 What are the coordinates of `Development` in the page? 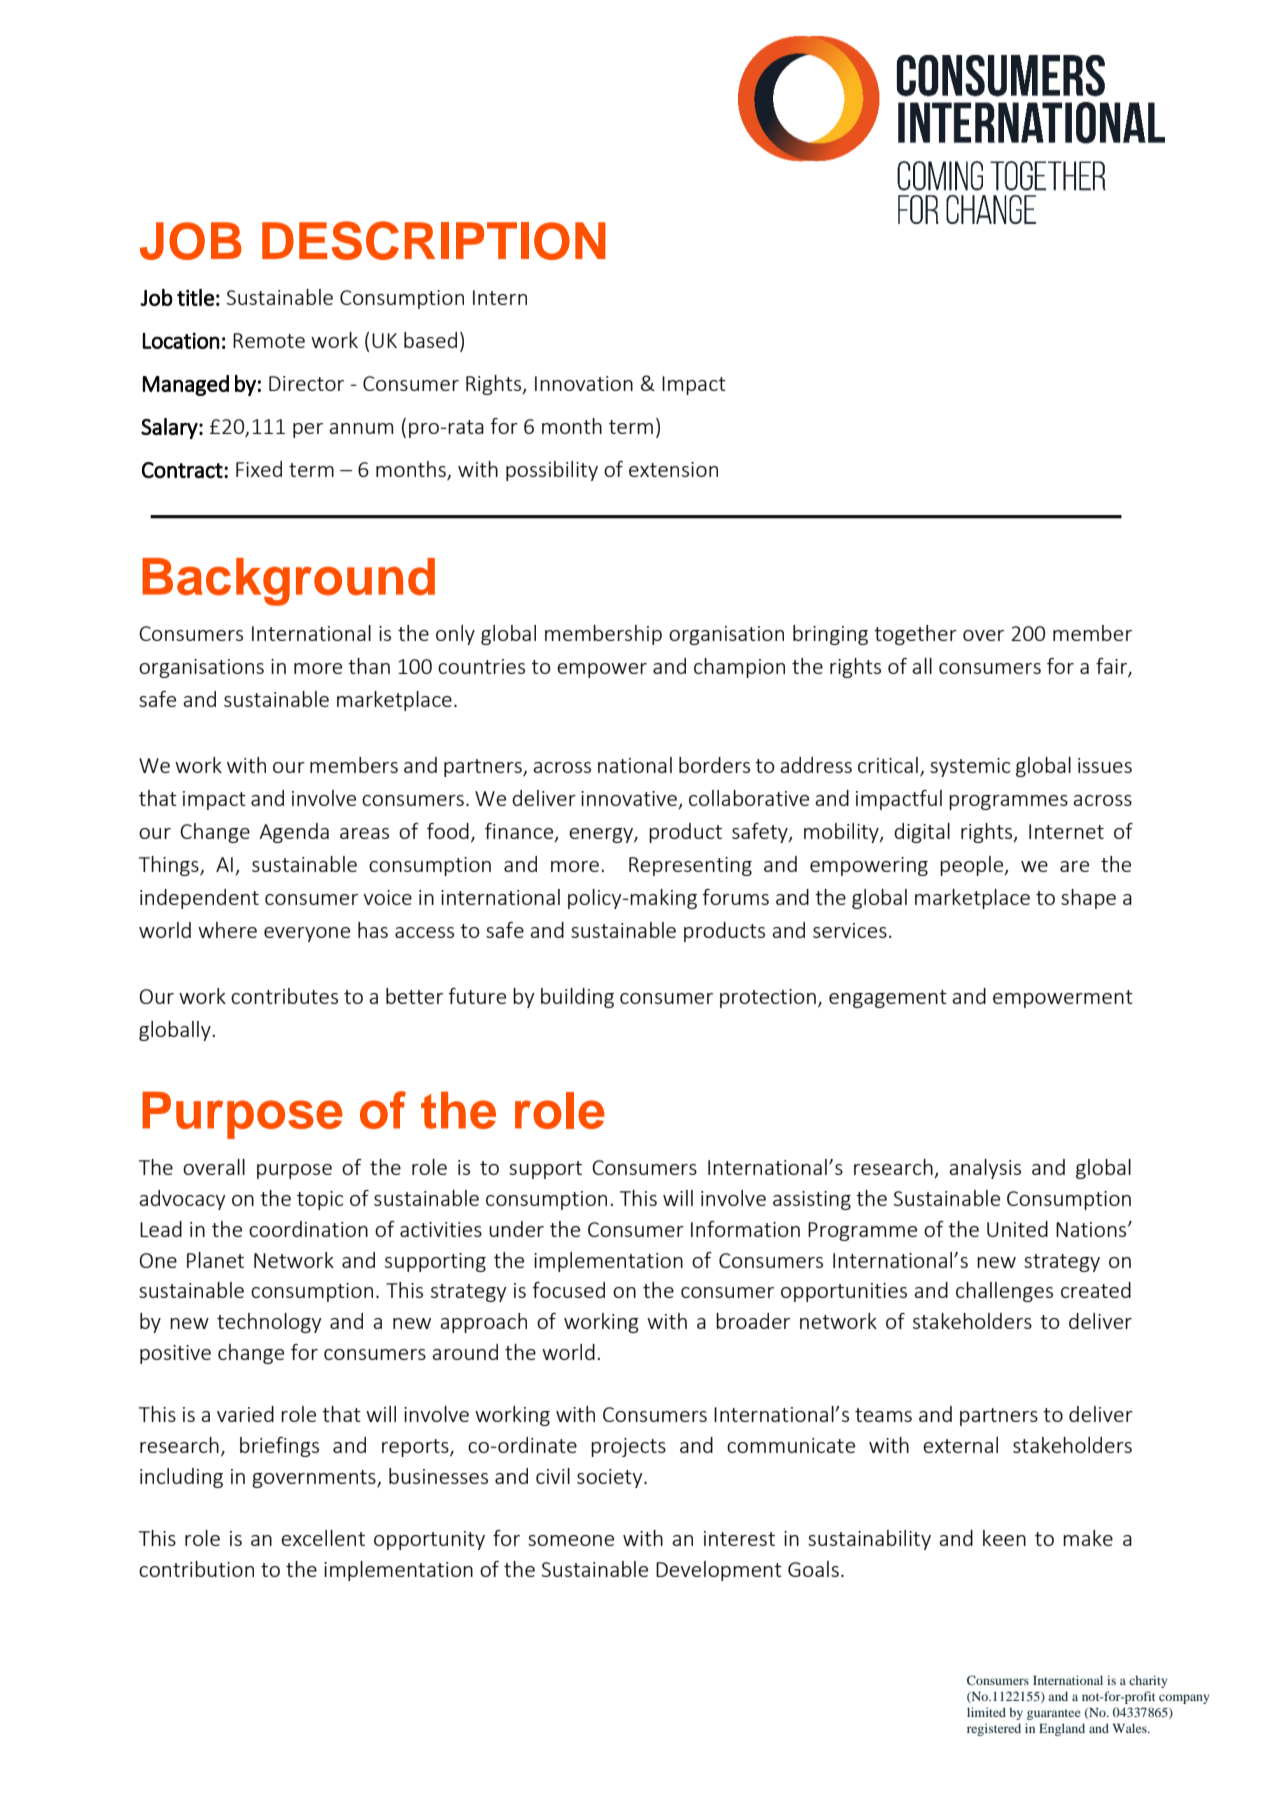 It's located at (719, 1571).
